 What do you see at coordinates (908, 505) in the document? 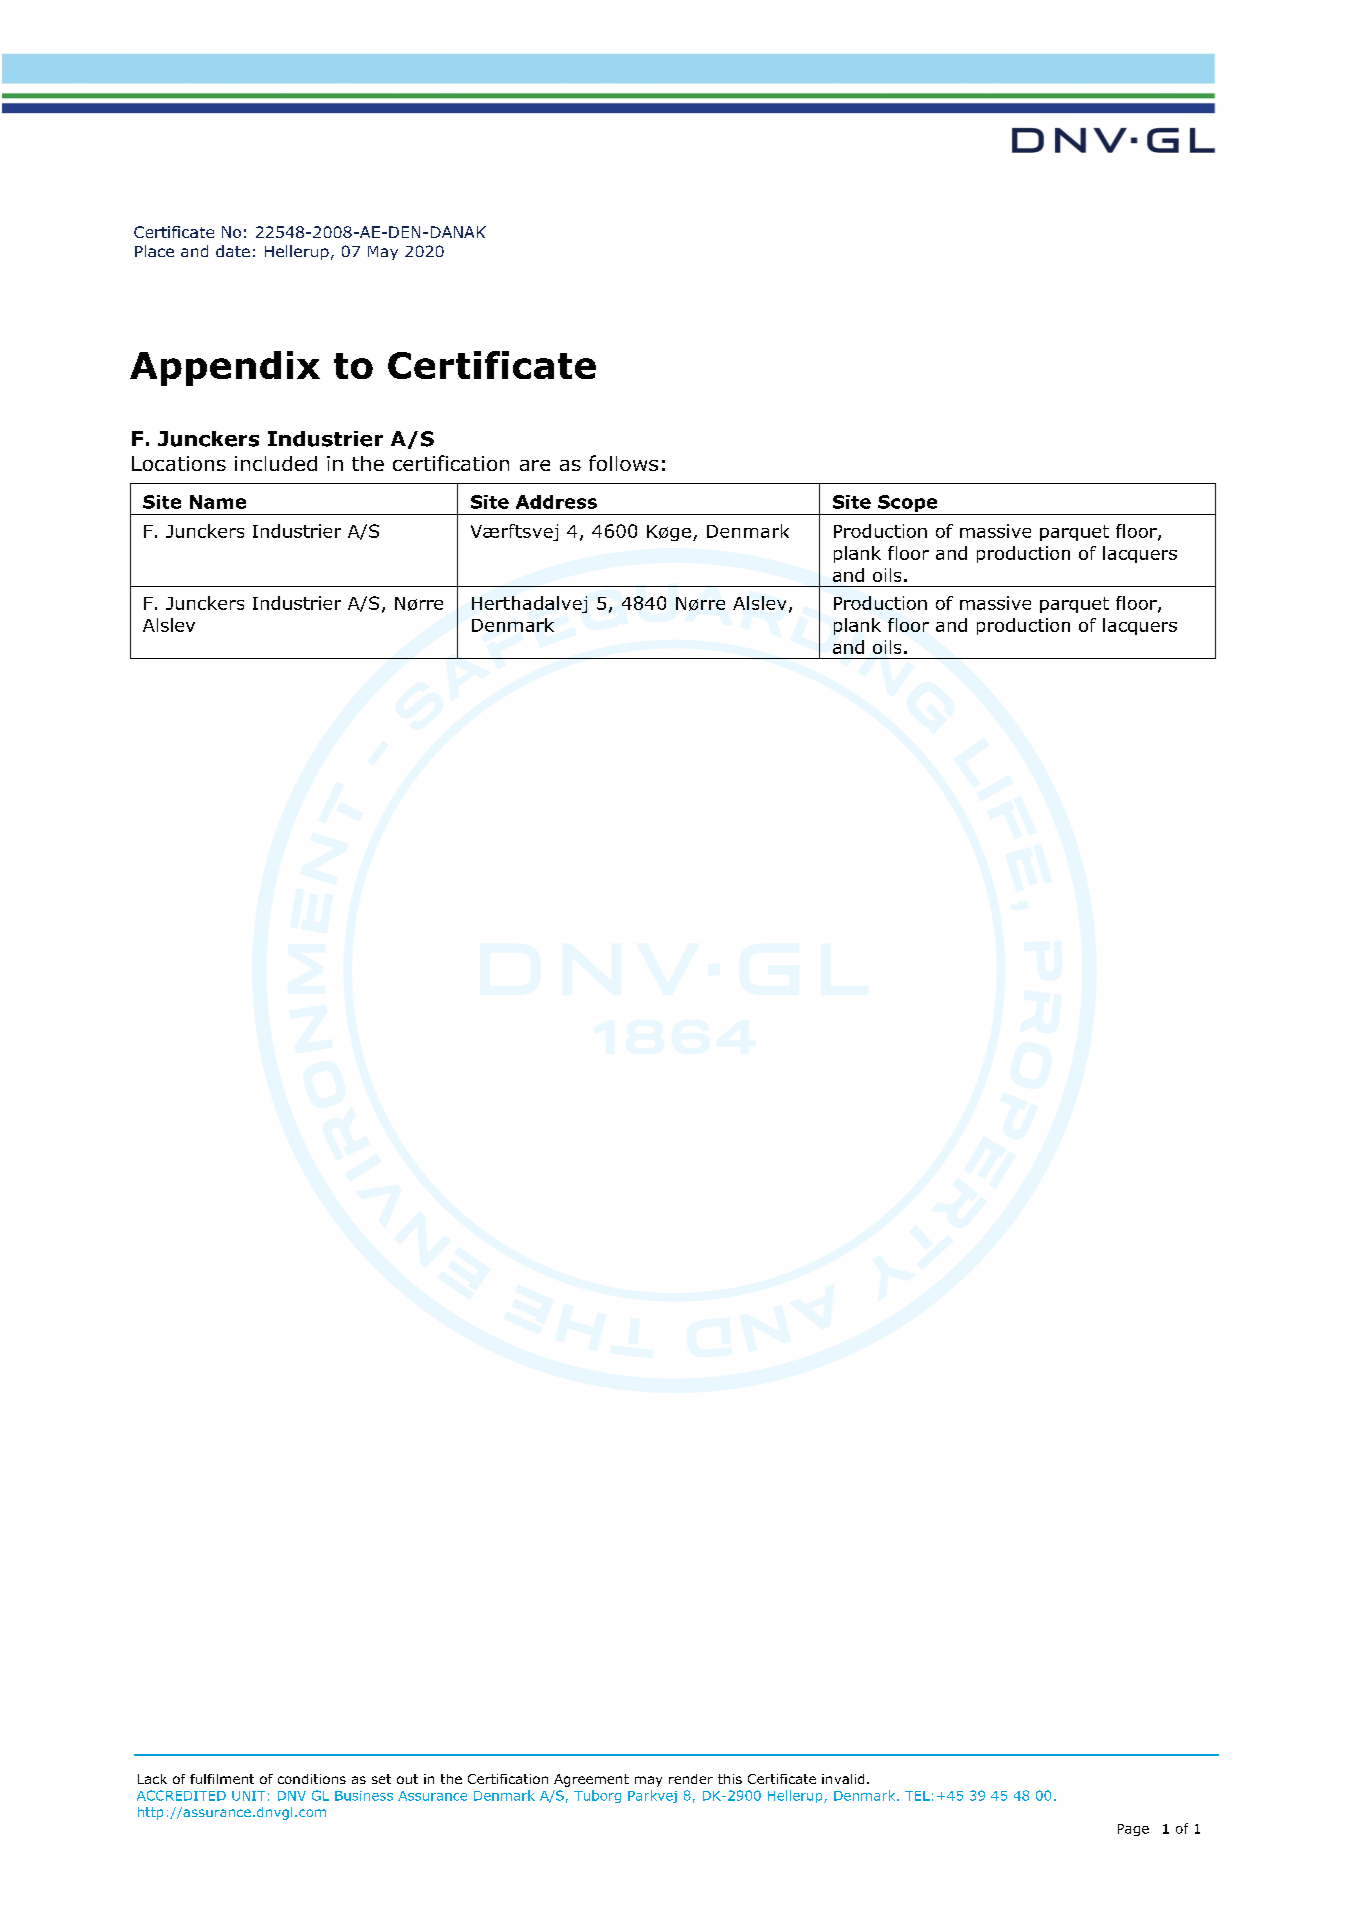
I see `Scope` at bounding box center [908, 505].
